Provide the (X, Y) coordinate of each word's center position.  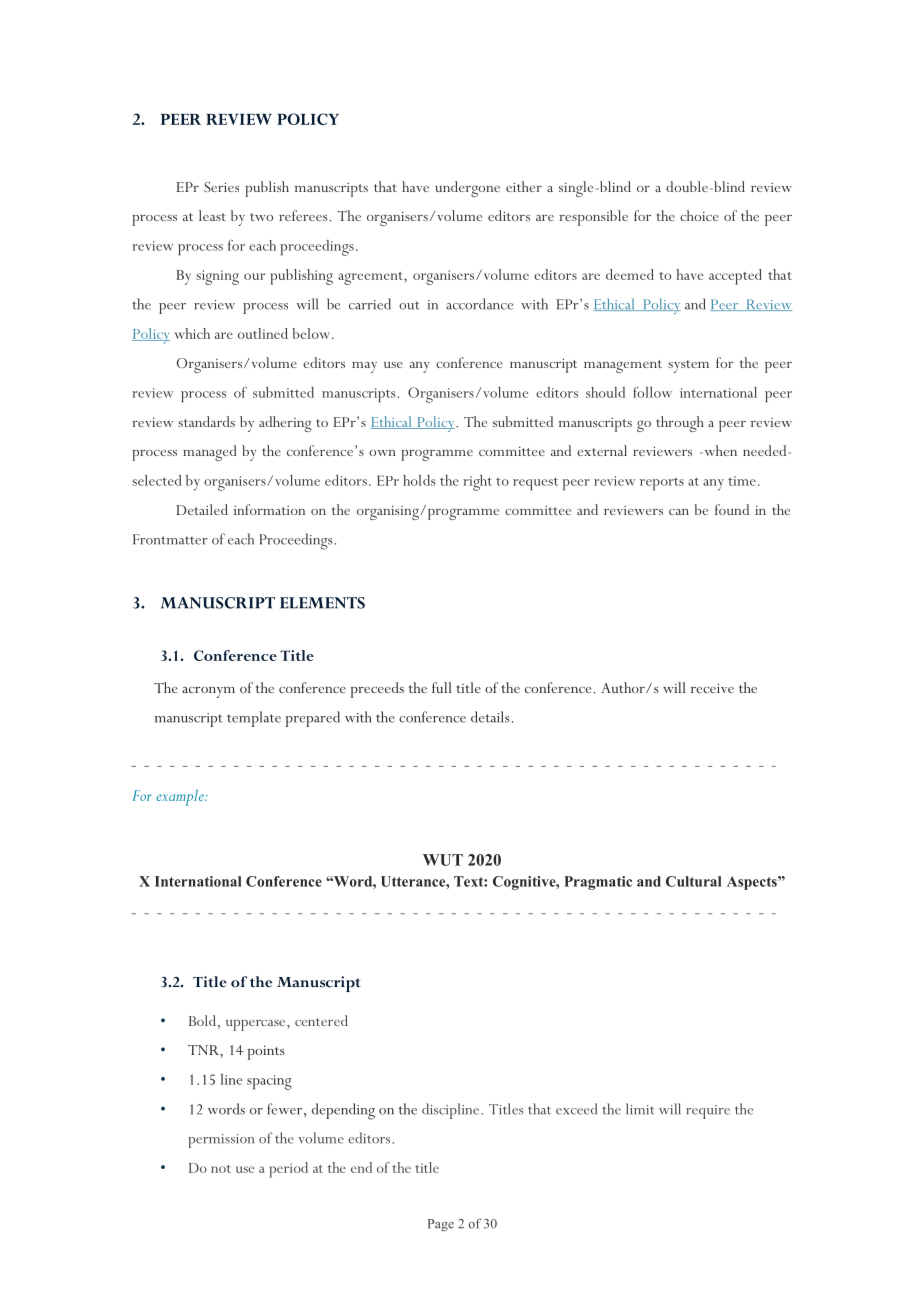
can (679, 512)
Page (441, 1225)
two (261, 217)
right (477, 483)
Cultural (694, 881)
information (269, 509)
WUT (443, 860)
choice (699, 215)
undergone (467, 189)
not (221, 1169)
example (181, 798)
